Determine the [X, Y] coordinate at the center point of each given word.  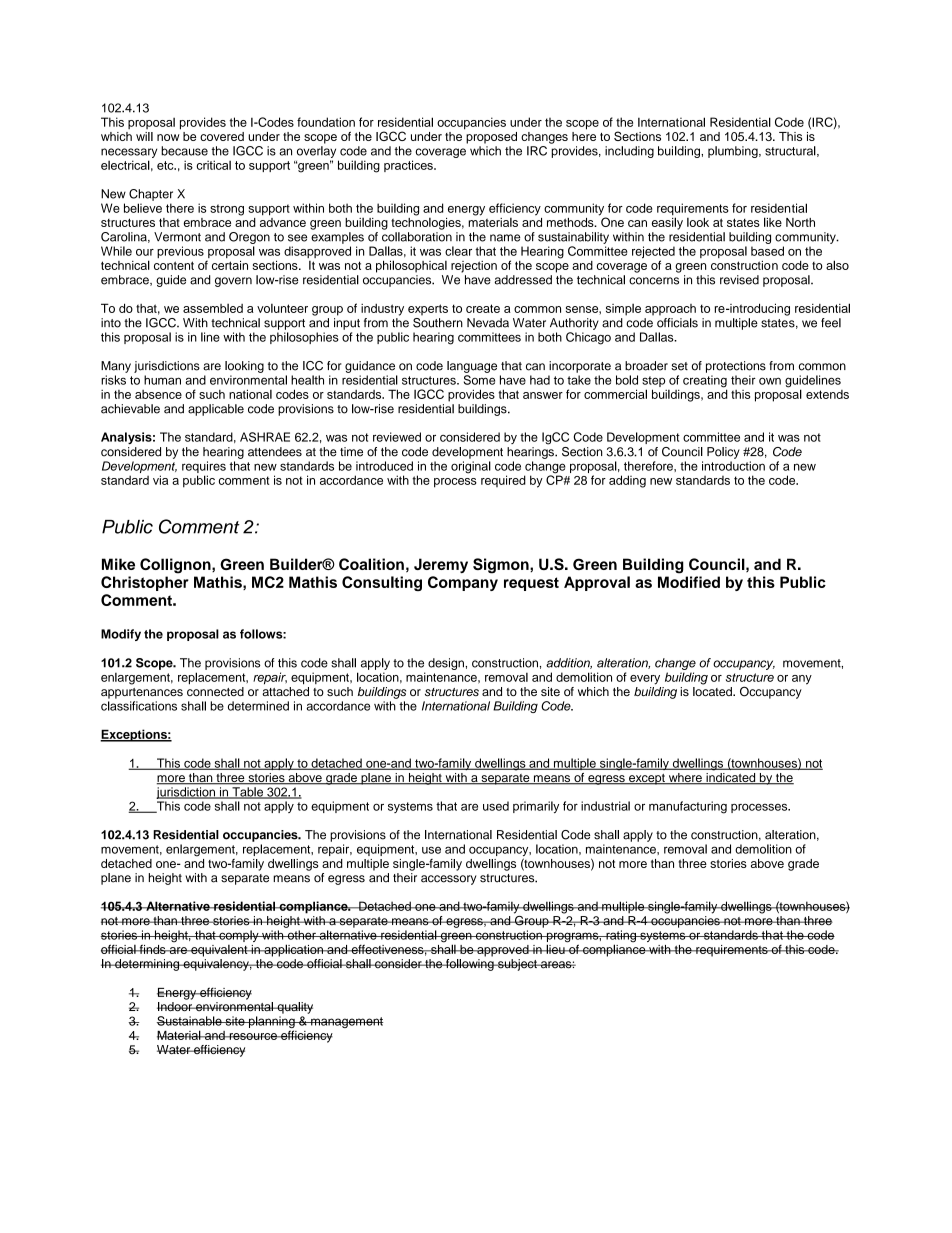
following [470, 963]
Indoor [176, 1007]
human [162, 380]
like [773, 222]
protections [736, 367]
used [496, 806]
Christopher [145, 583]
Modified [689, 582]
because [184, 151]
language [472, 367]
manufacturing [688, 807]
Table [248, 793]
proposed [490, 136]
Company [463, 583]
